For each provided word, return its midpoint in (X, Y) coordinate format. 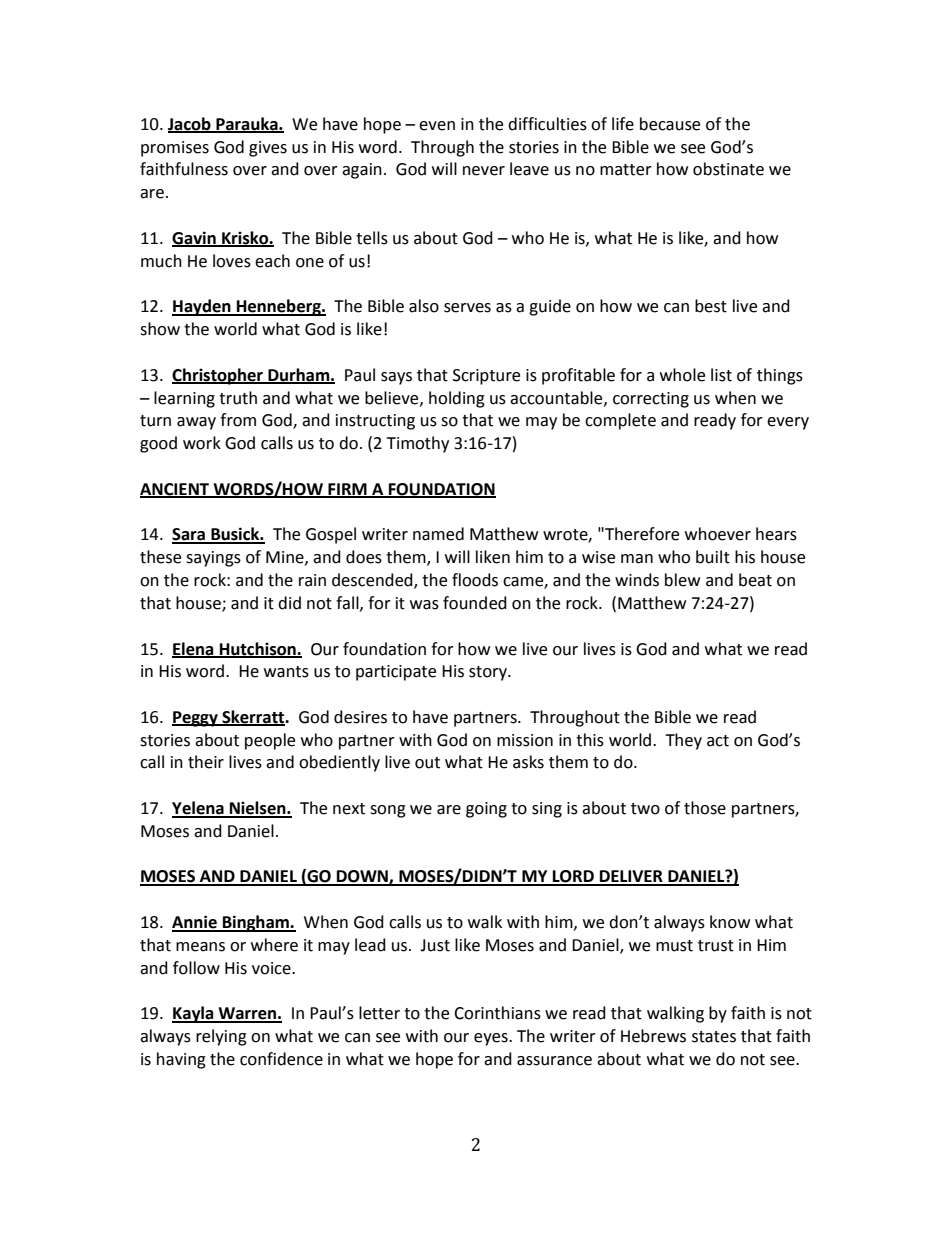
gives (268, 149)
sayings (213, 559)
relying (221, 1037)
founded (475, 603)
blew (682, 580)
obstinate (728, 169)
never (484, 171)
